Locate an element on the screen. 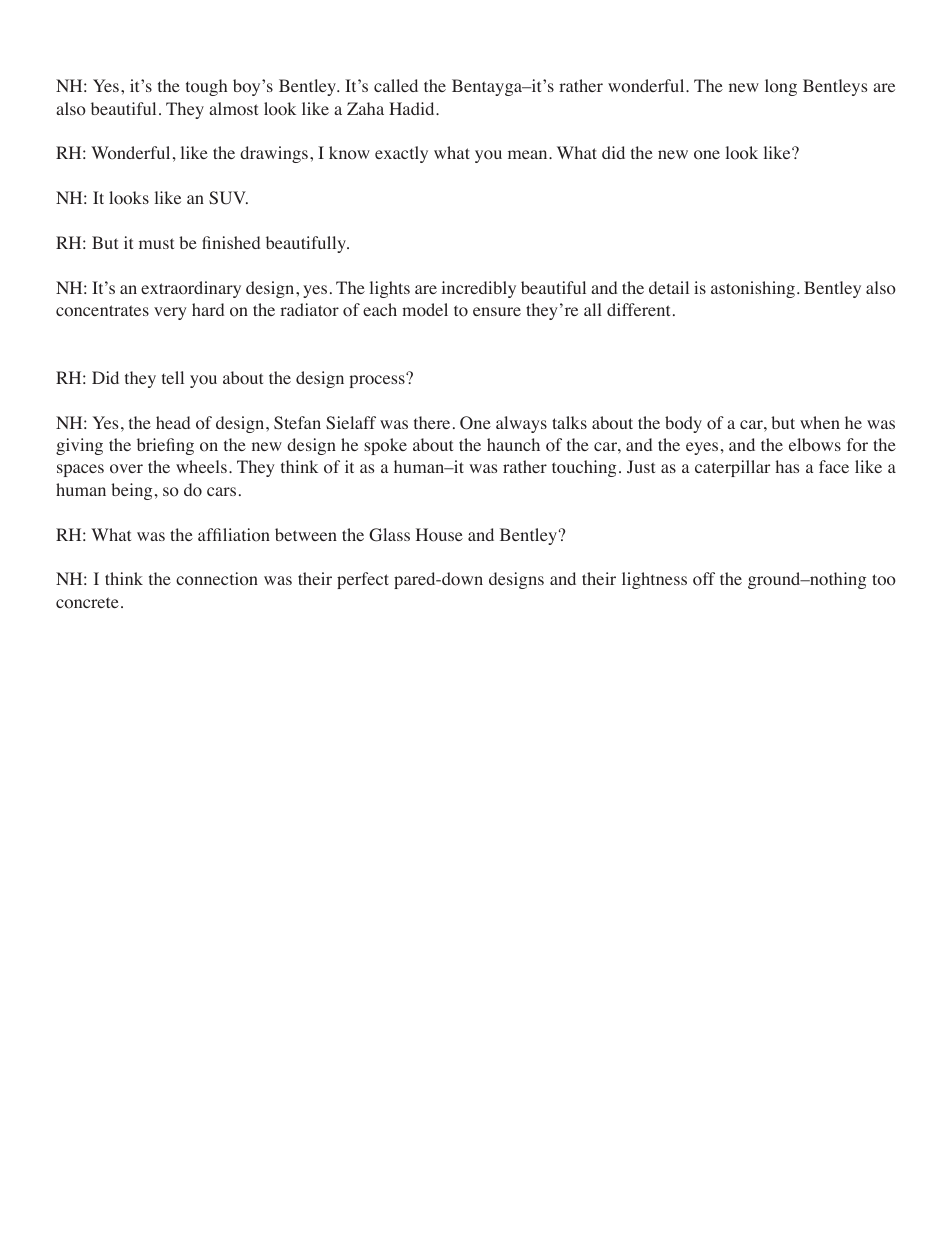 The image size is (952, 1233). perfect is located at coordinates (363, 580).
